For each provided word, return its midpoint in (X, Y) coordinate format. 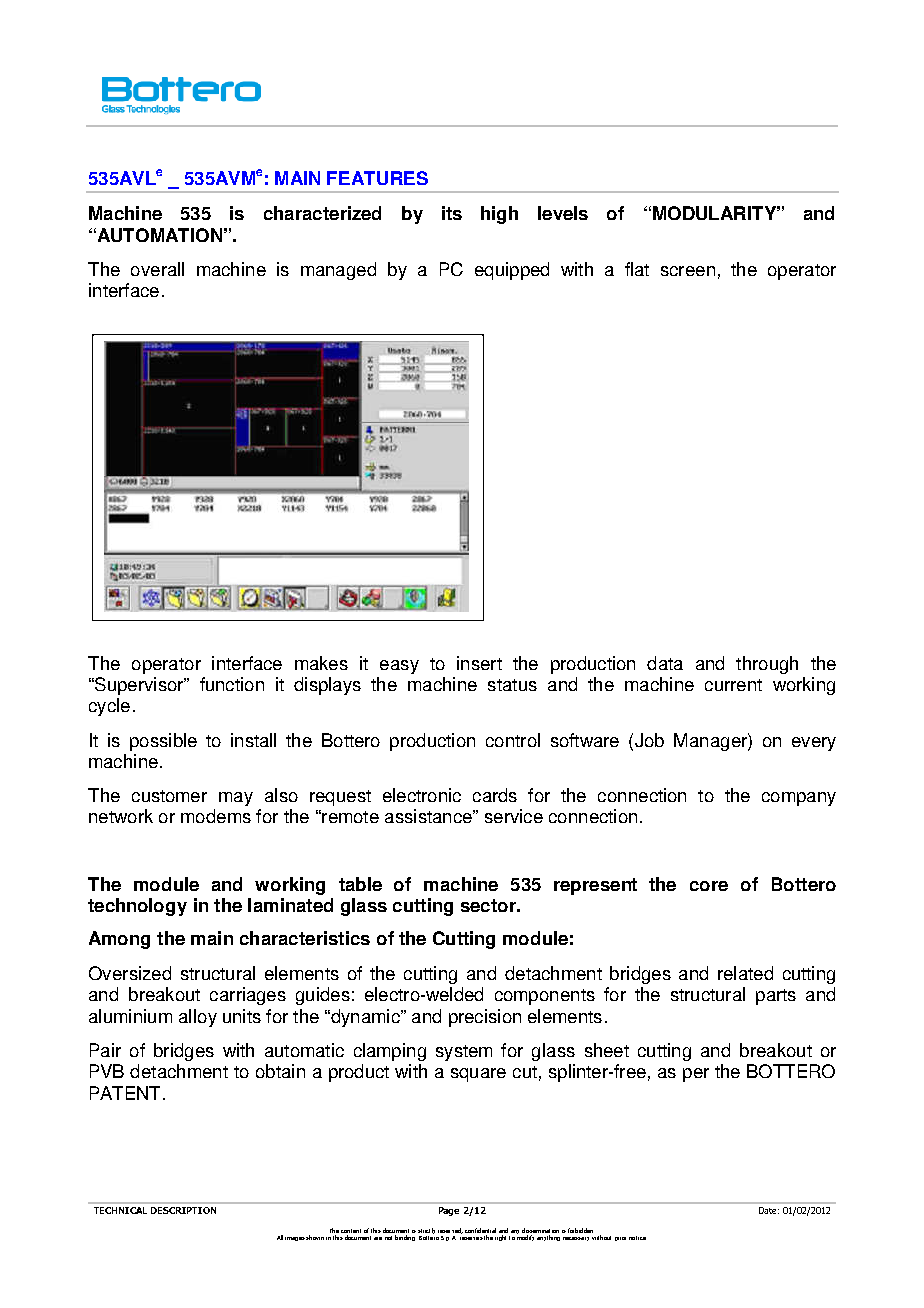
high (499, 215)
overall (157, 269)
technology (137, 907)
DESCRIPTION (183, 1210)
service (514, 816)
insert (479, 663)
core (709, 886)
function (232, 684)
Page (449, 1211)
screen (688, 271)
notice (637, 1238)
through (767, 665)
